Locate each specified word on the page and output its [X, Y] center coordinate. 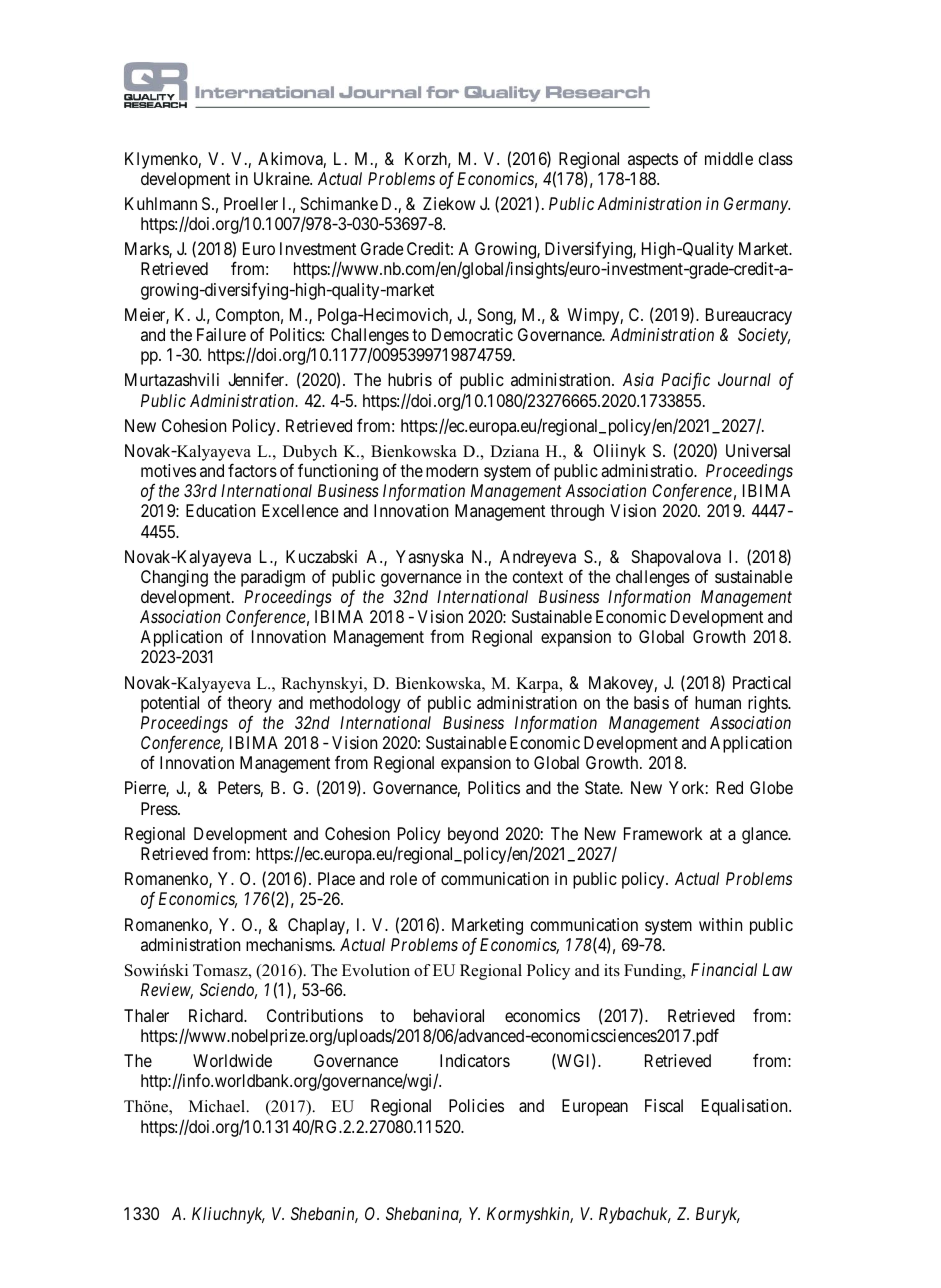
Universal [758, 450]
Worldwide [232, 1060]
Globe [771, 787]
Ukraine [282, 178]
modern [452, 470]
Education [220, 510]
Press [160, 808]
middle [729, 158]
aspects [653, 161]
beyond [473, 835]
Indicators [475, 1060]
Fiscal [664, 1105]
